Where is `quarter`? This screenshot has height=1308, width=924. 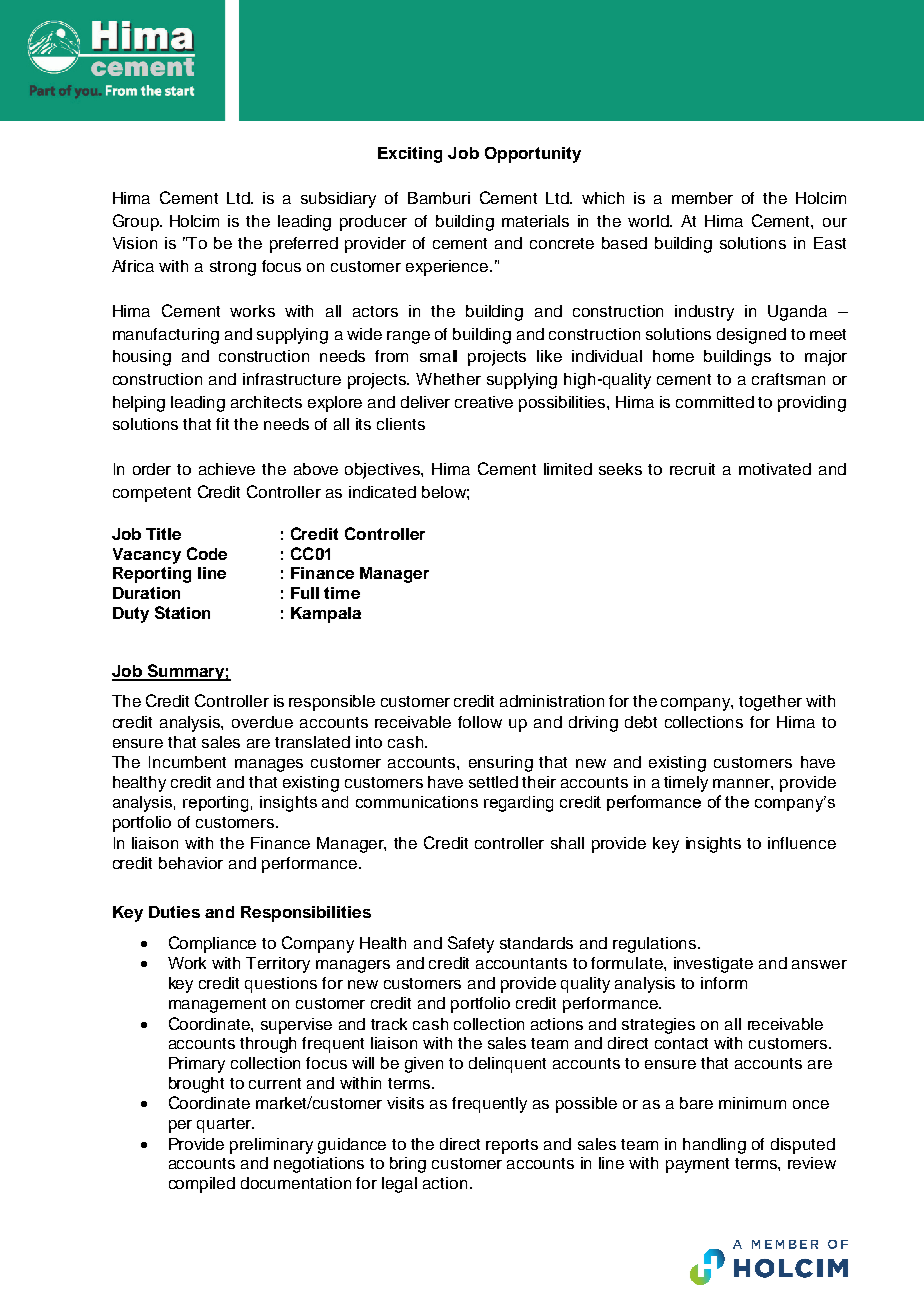
quarter is located at coordinates (225, 1125).
